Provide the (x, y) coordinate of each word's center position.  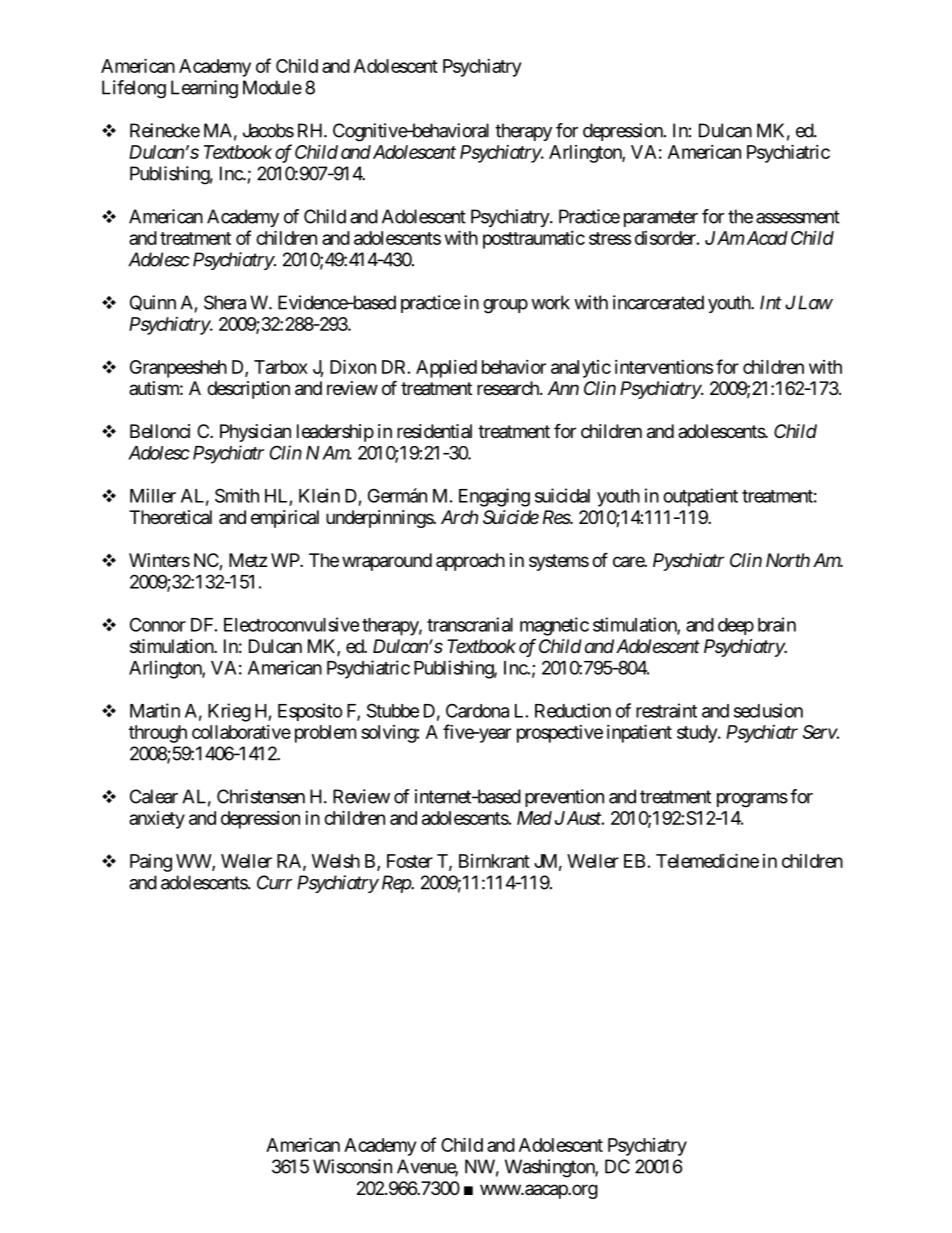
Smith (237, 495)
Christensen (261, 796)
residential (434, 431)
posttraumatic (534, 240)
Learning (204, 89)
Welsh (336, 861)
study (698, 734)
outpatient (700, 497)
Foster (410, 861)
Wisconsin (352, 1166)
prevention (564, 798)
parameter (661, 218)
